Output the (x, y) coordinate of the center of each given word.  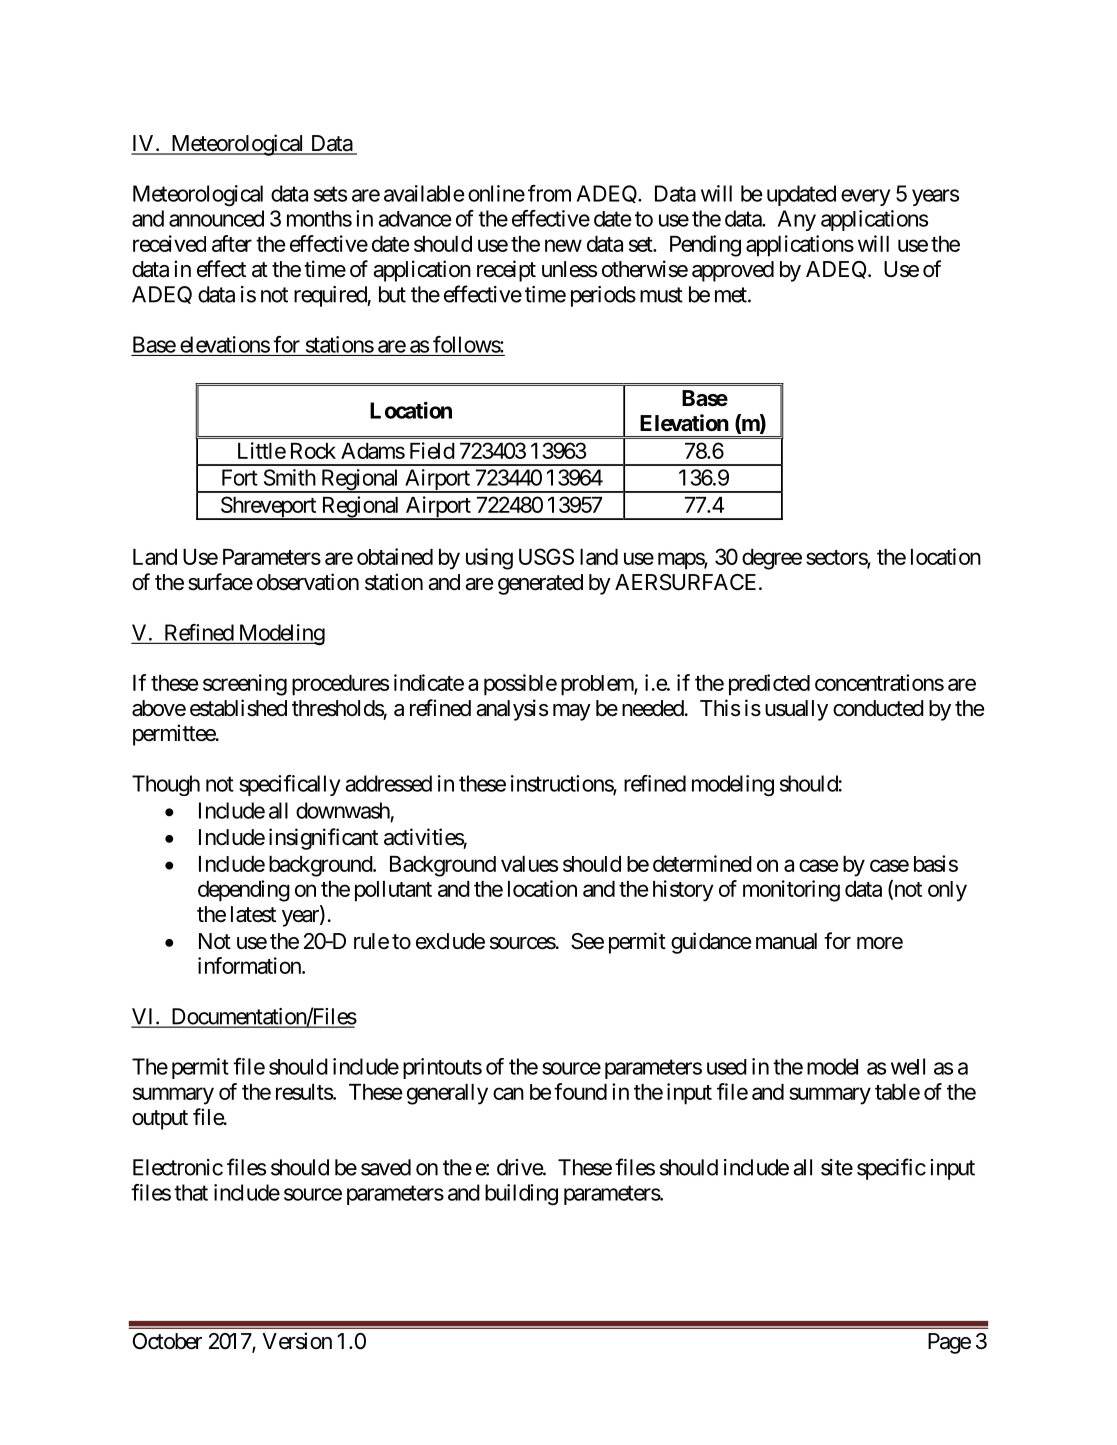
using (489, 559)
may (572, 712)
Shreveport (268, 508)
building (521, 1194)
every (865, 197)
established (238, 708)
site (837, 1167)
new (563, 245)
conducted (878, 708)
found (580, 1091)
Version (297, 1341)
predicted (769, 685)
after (232, 243)
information (250, 965)
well (908, 1066)
